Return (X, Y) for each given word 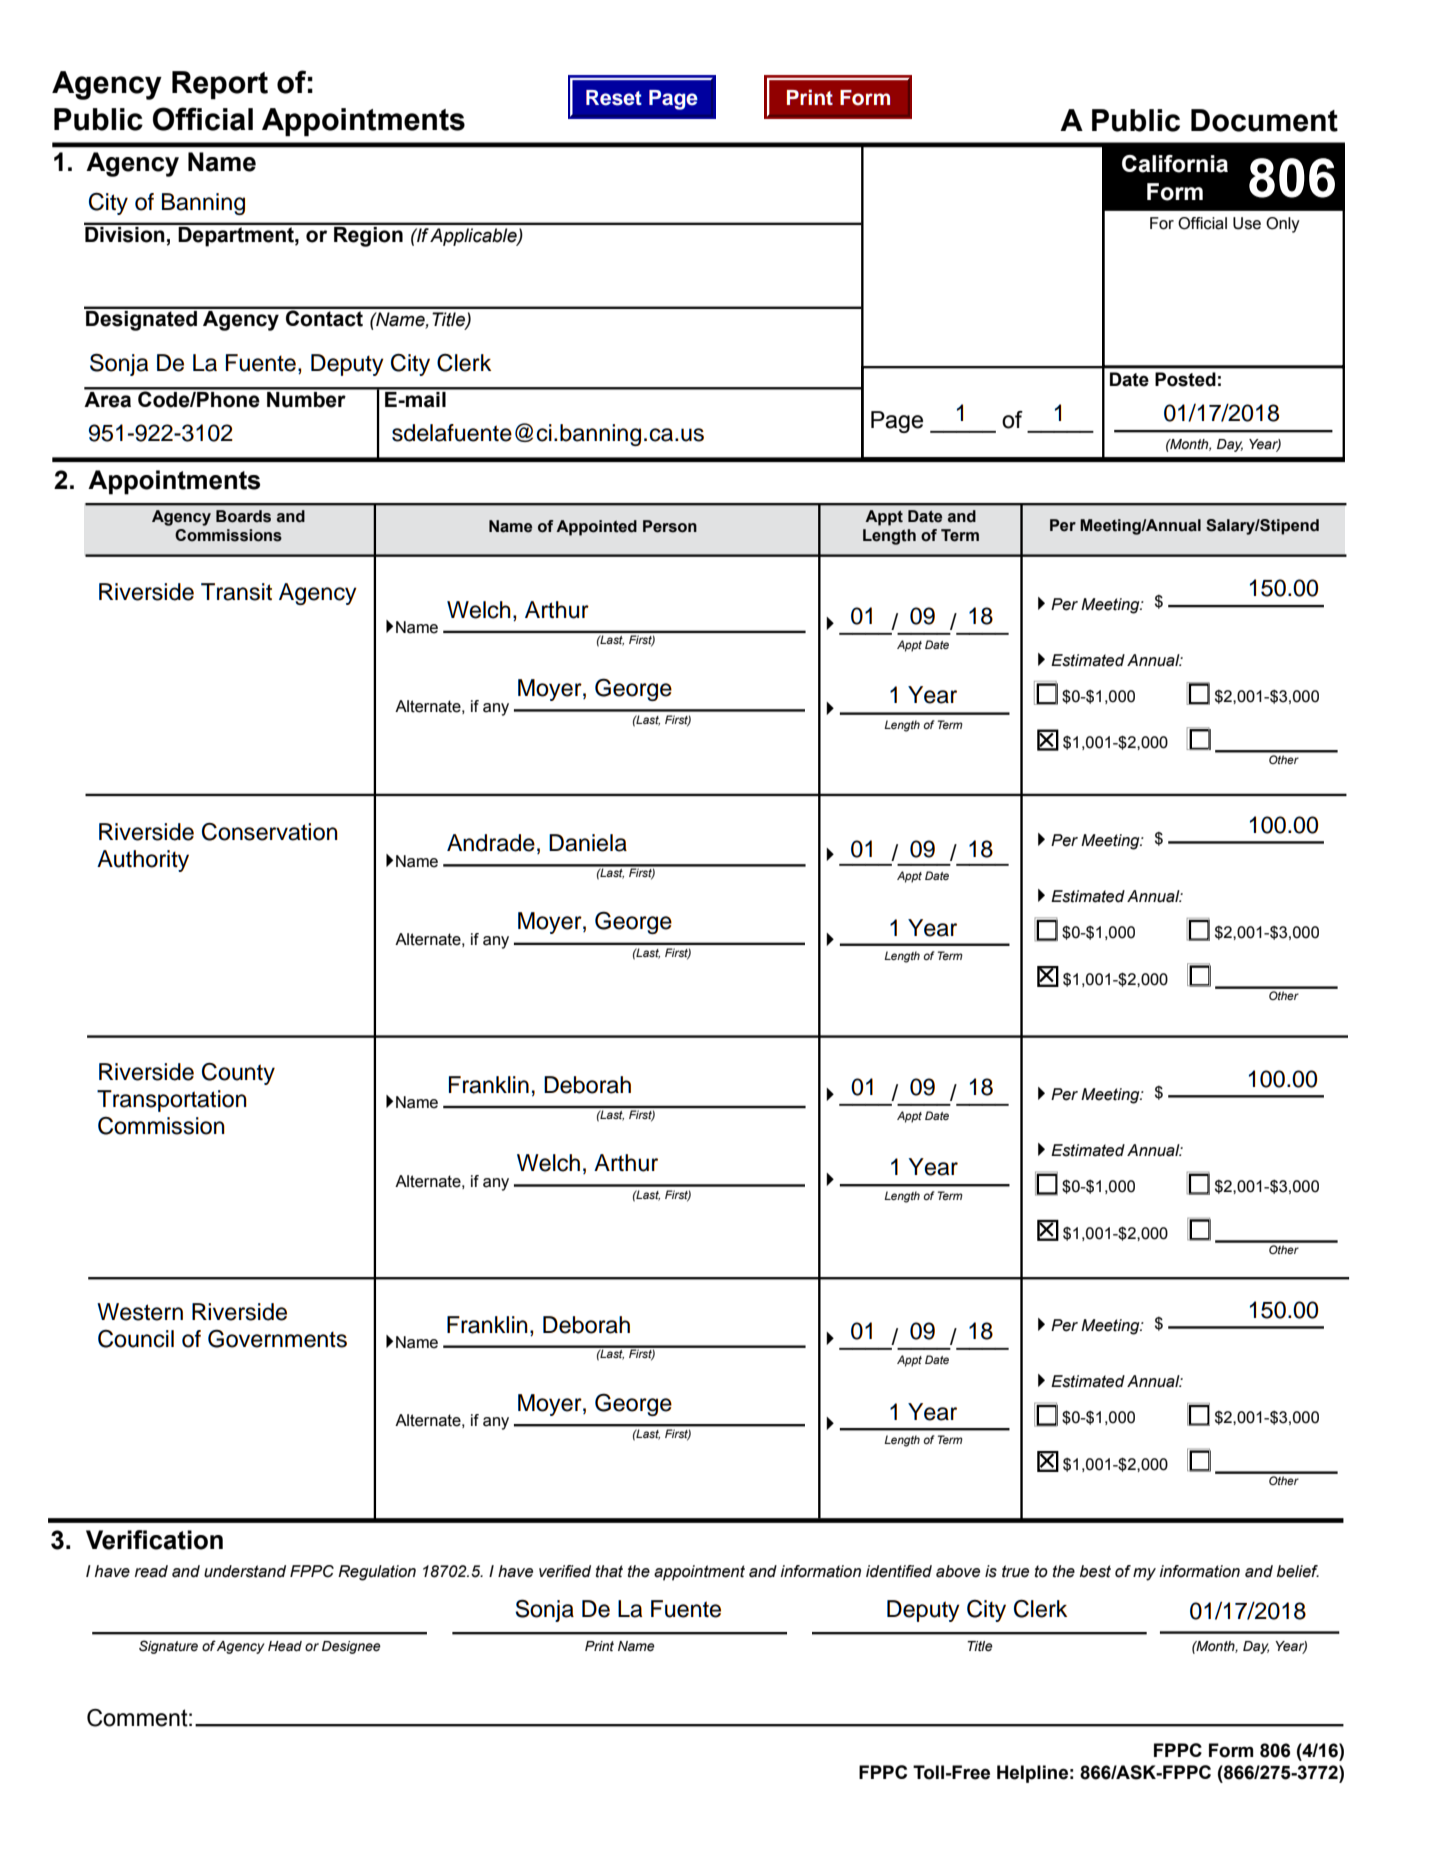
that (609, 1571)
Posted (1185, 379)
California (1175, 164)
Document (1264, 120)
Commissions (228, 535)
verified (565, 1571)
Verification (154, 1540)
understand (245, 1571)
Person (670, 526)
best (1095, 1571)
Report (220, 85)
